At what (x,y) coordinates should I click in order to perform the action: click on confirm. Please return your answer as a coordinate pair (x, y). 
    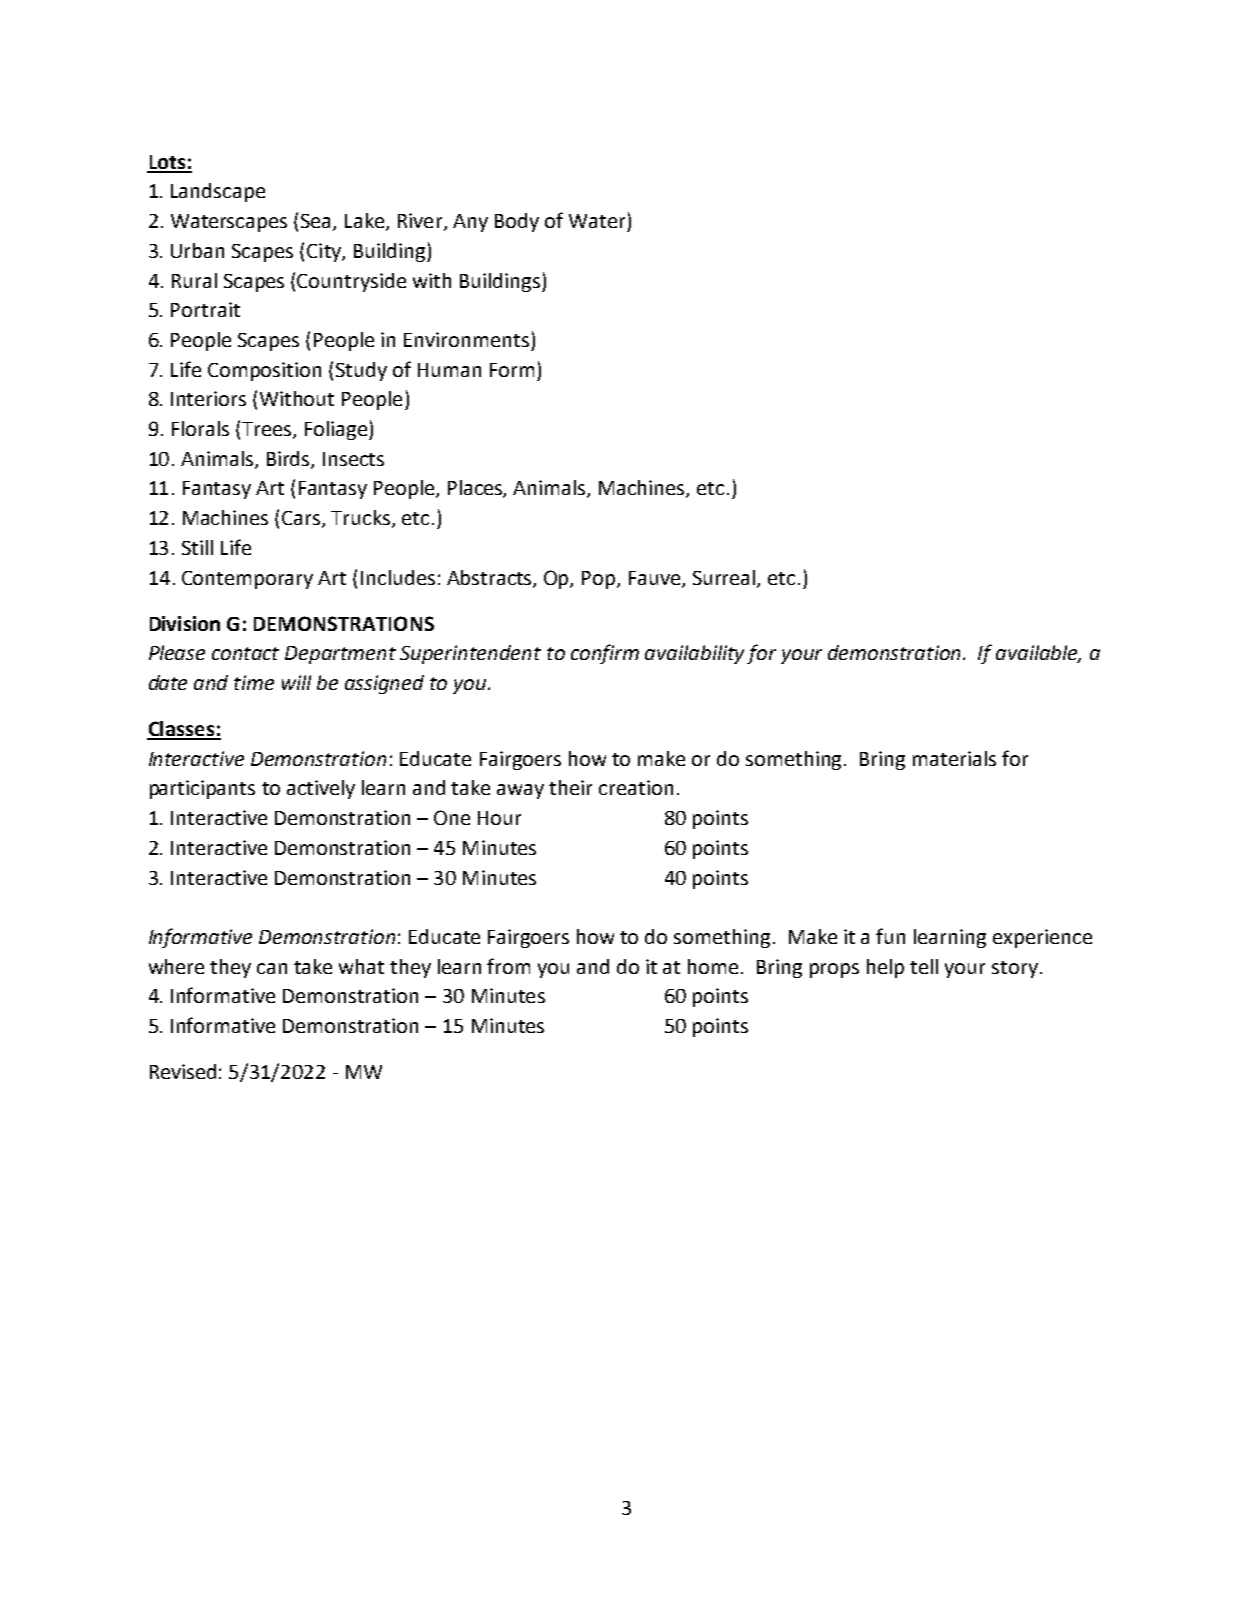
    Looking at the image, I should click on (605, 654).
